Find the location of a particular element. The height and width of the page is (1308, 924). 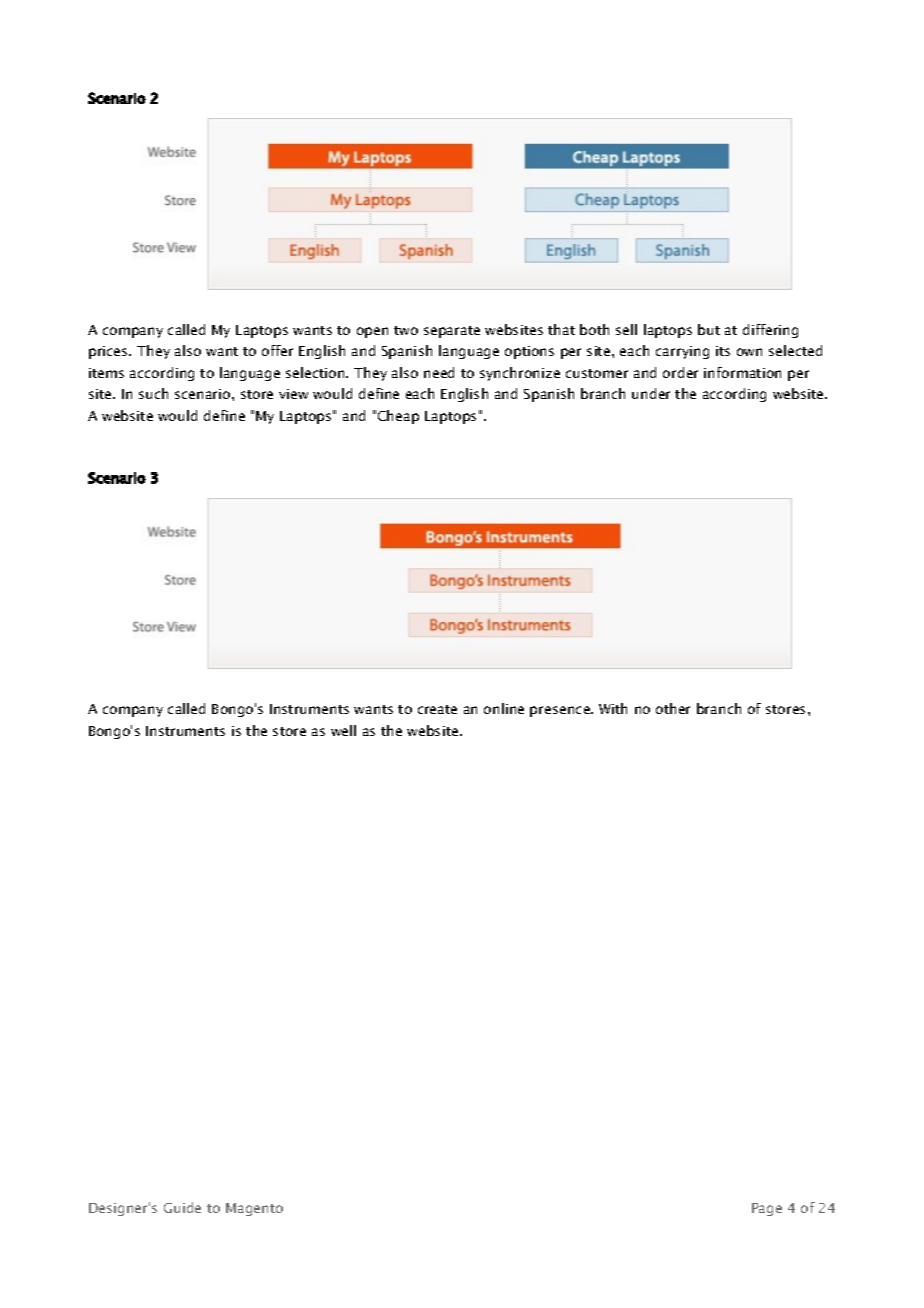

Guide is located at coordinates (182, 1207).
